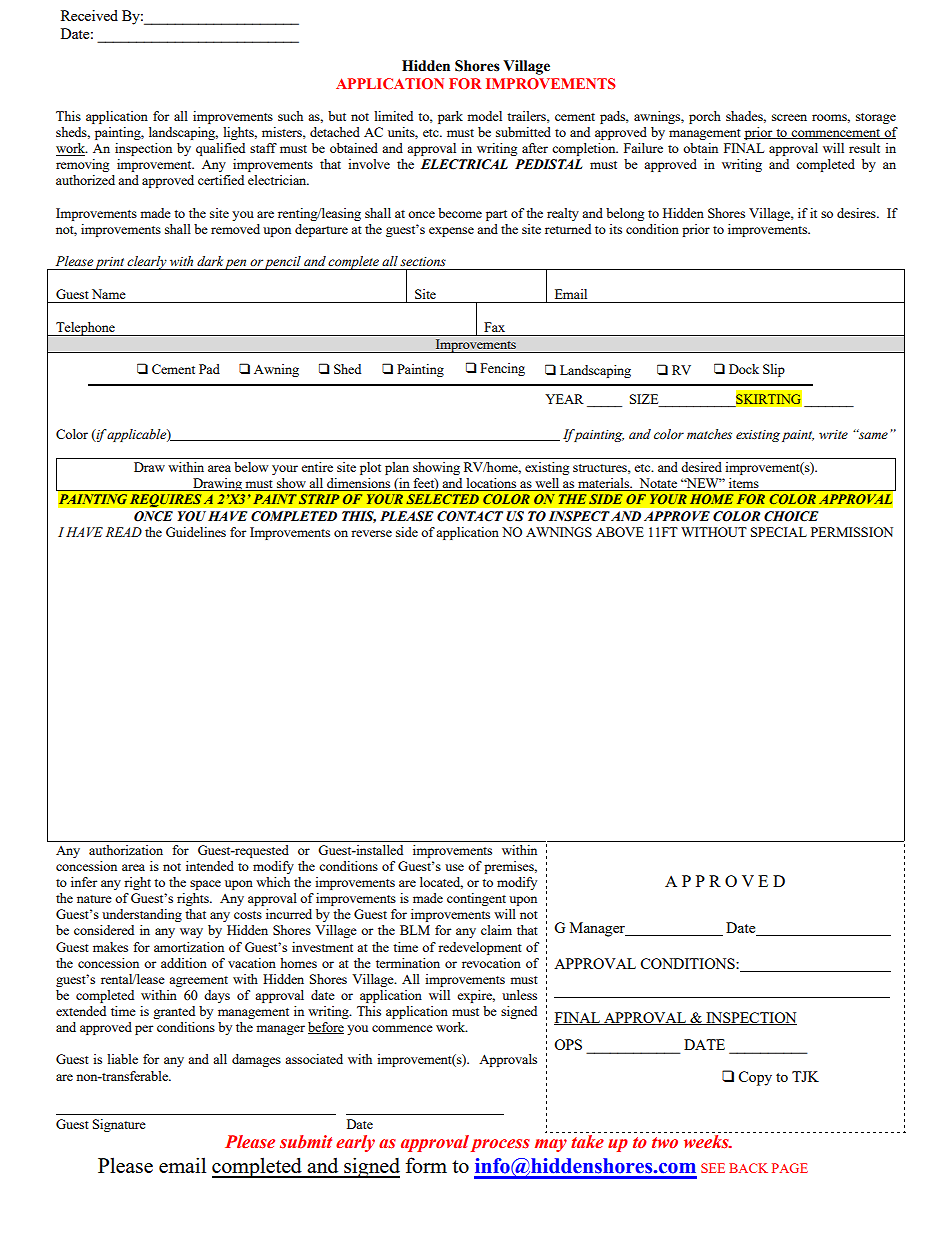 This screenshot has width=952, height=1233. I want to click on below, so click(251, 467).
